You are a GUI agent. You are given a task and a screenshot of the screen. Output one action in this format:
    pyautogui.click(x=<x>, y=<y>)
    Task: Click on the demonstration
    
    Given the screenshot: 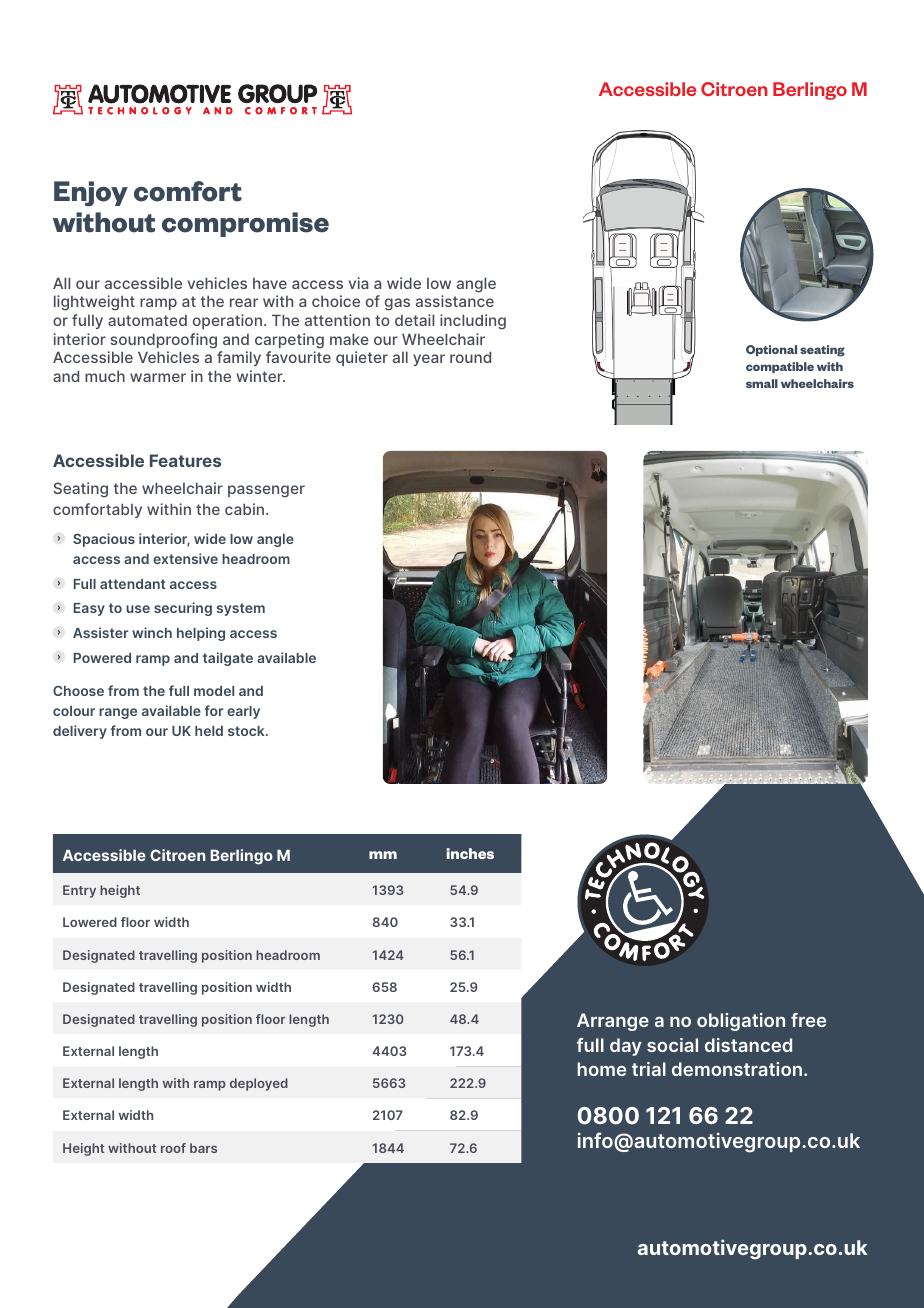 What is the action you would take?
    pyautogui.click(x=737, y=1069)
